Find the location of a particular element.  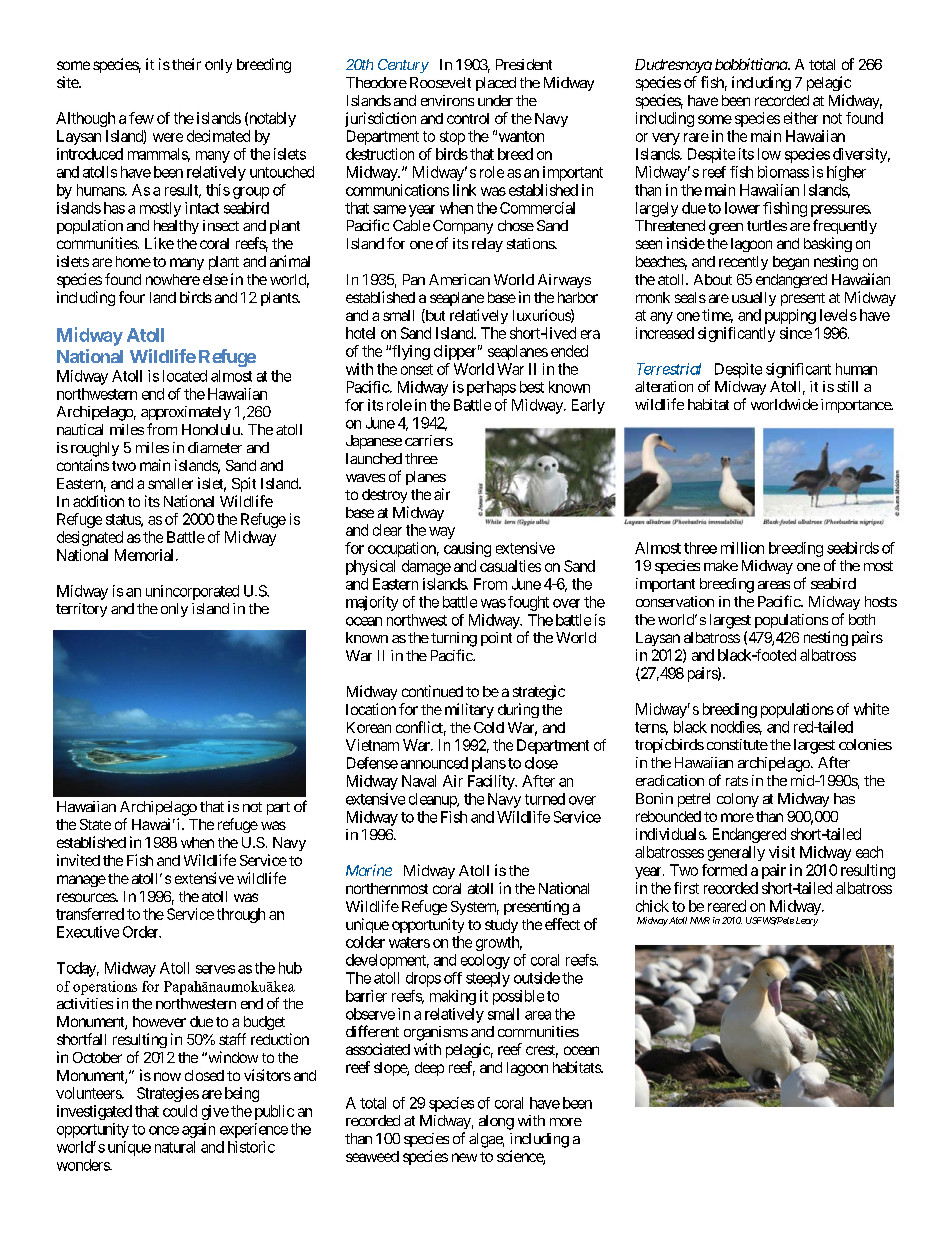

few is located at coordinates (141, 118).
